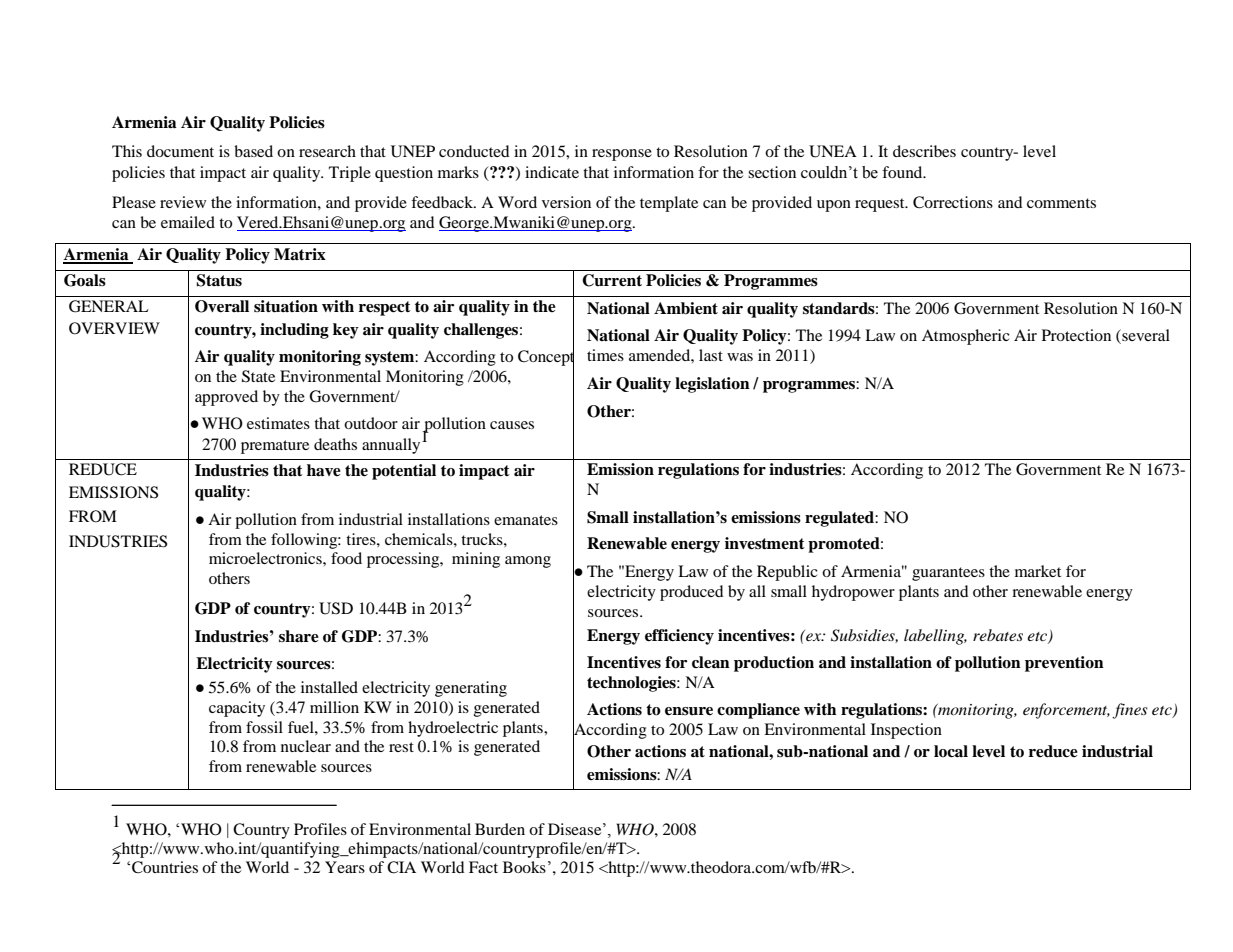 The width and height of the document is (1233, 952). Describe the element at coordinates (1064, 664) in the document. I see `prevention` at that location.
